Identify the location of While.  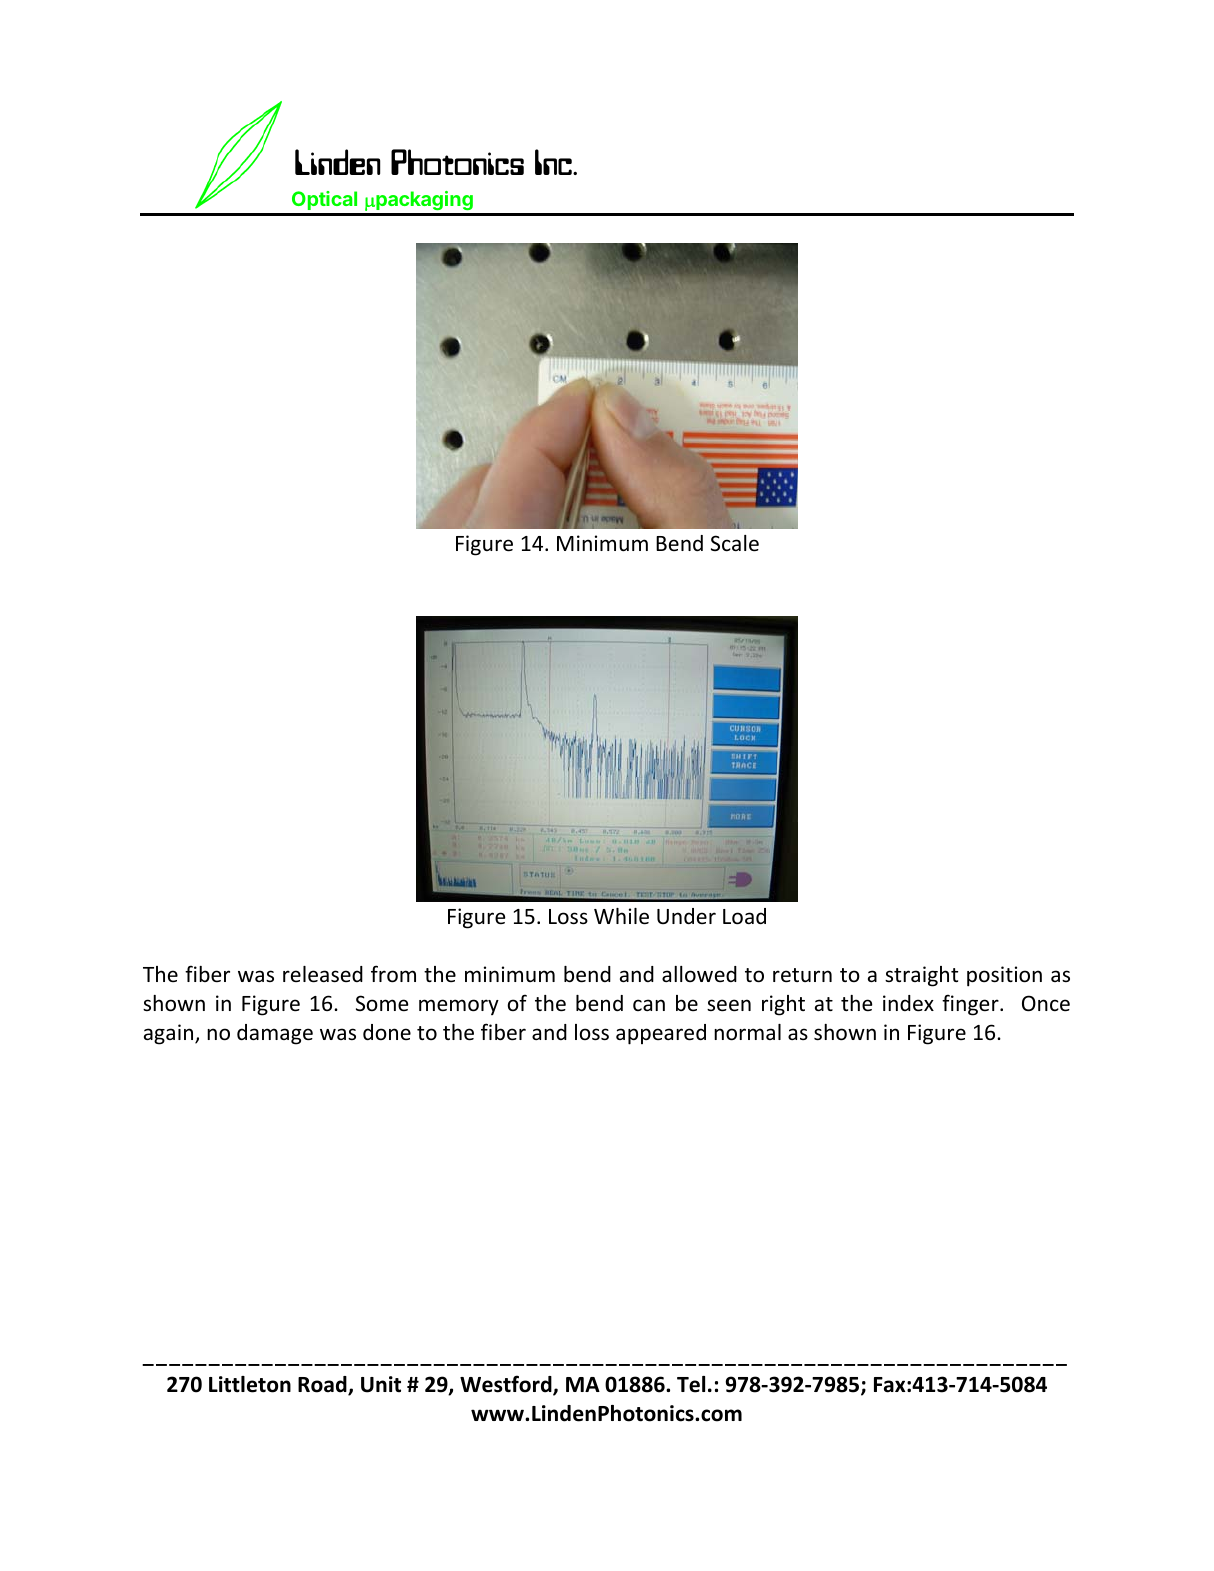
(621, 916).
